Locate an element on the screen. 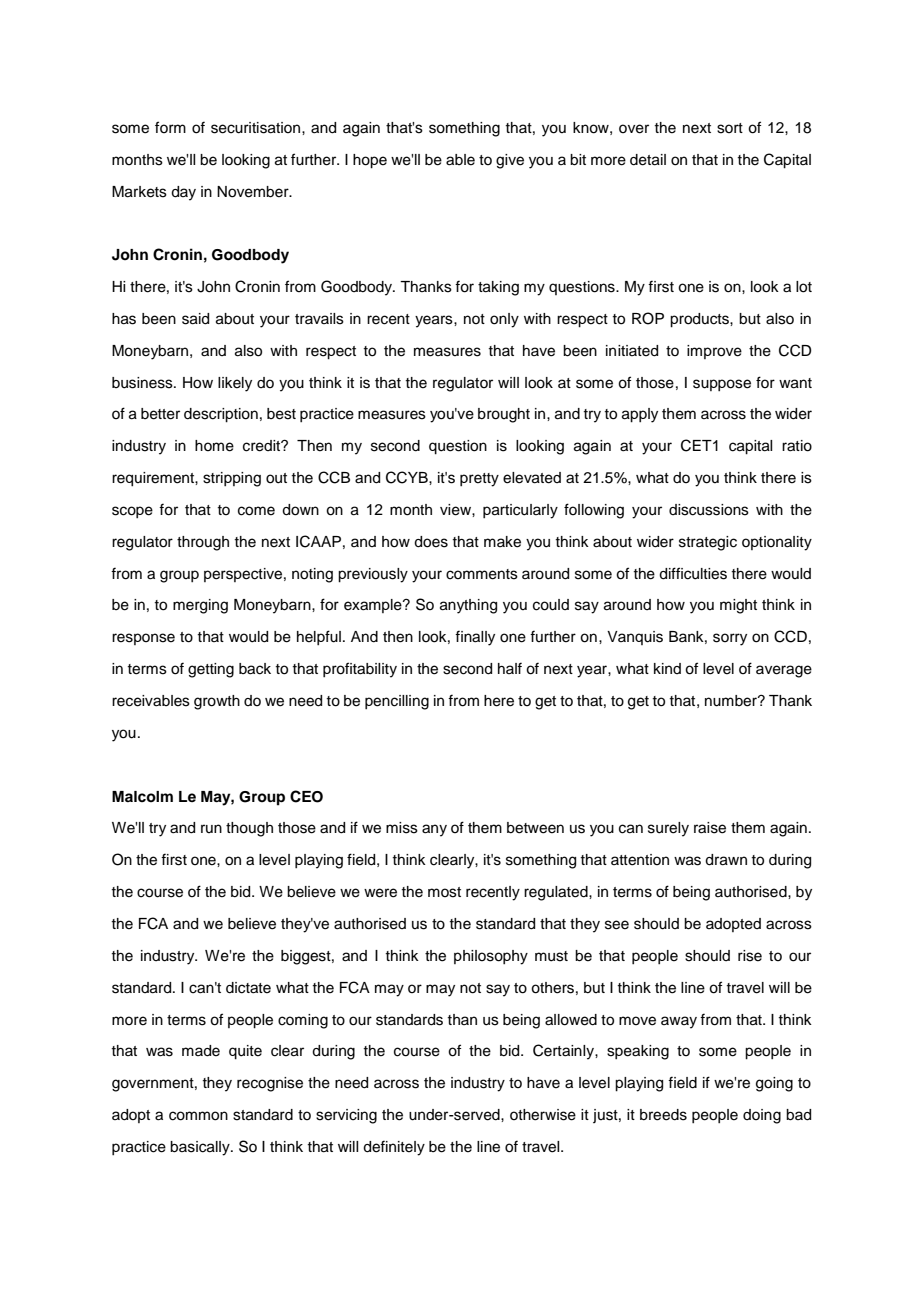 This screenshot has width=924, height=1308. merging is located at coordinates (200, 606).
